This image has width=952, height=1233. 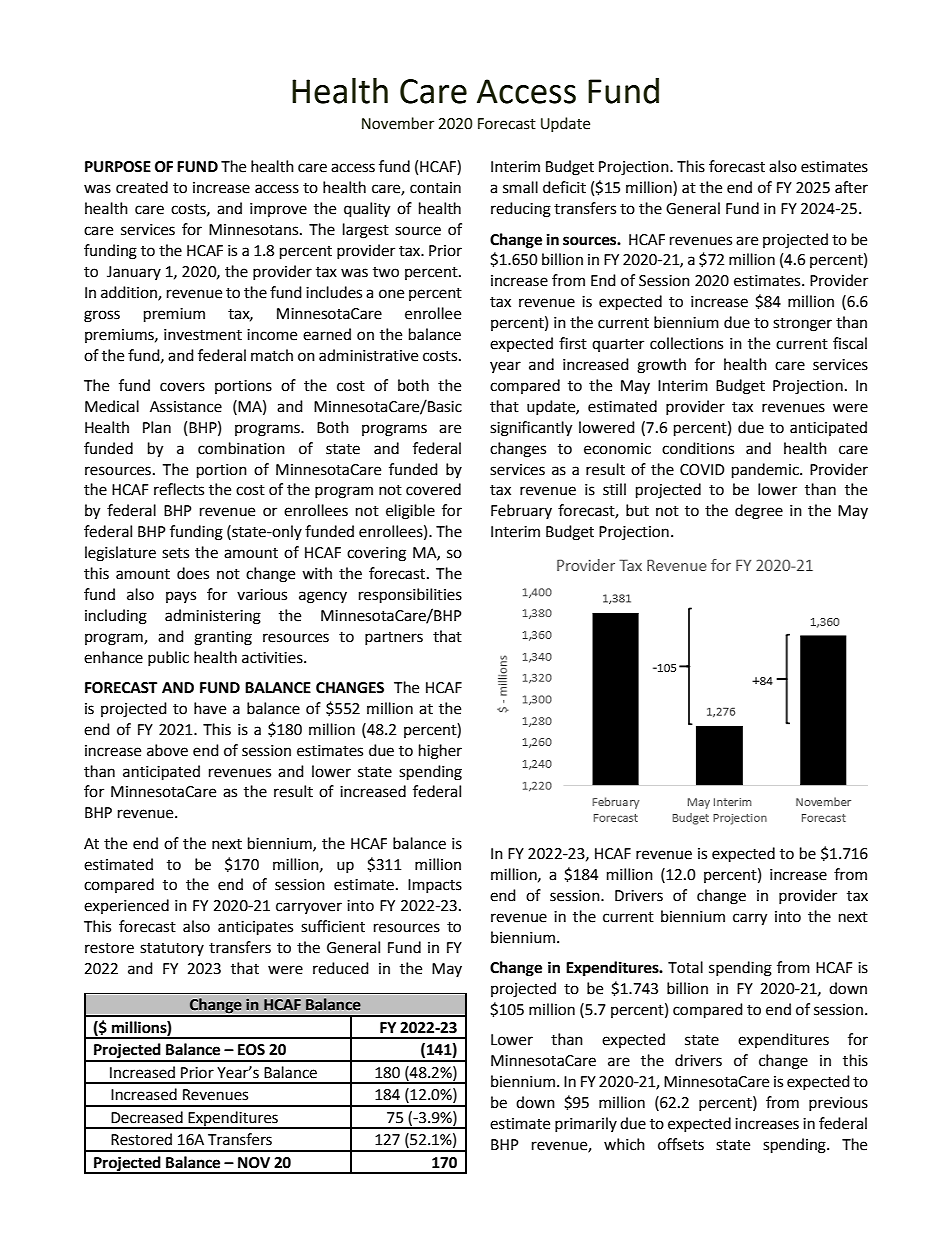 What do you see at coordinates (147, 1117) in the image?
I see `Decreased` at bounding box center [147, 1117].
